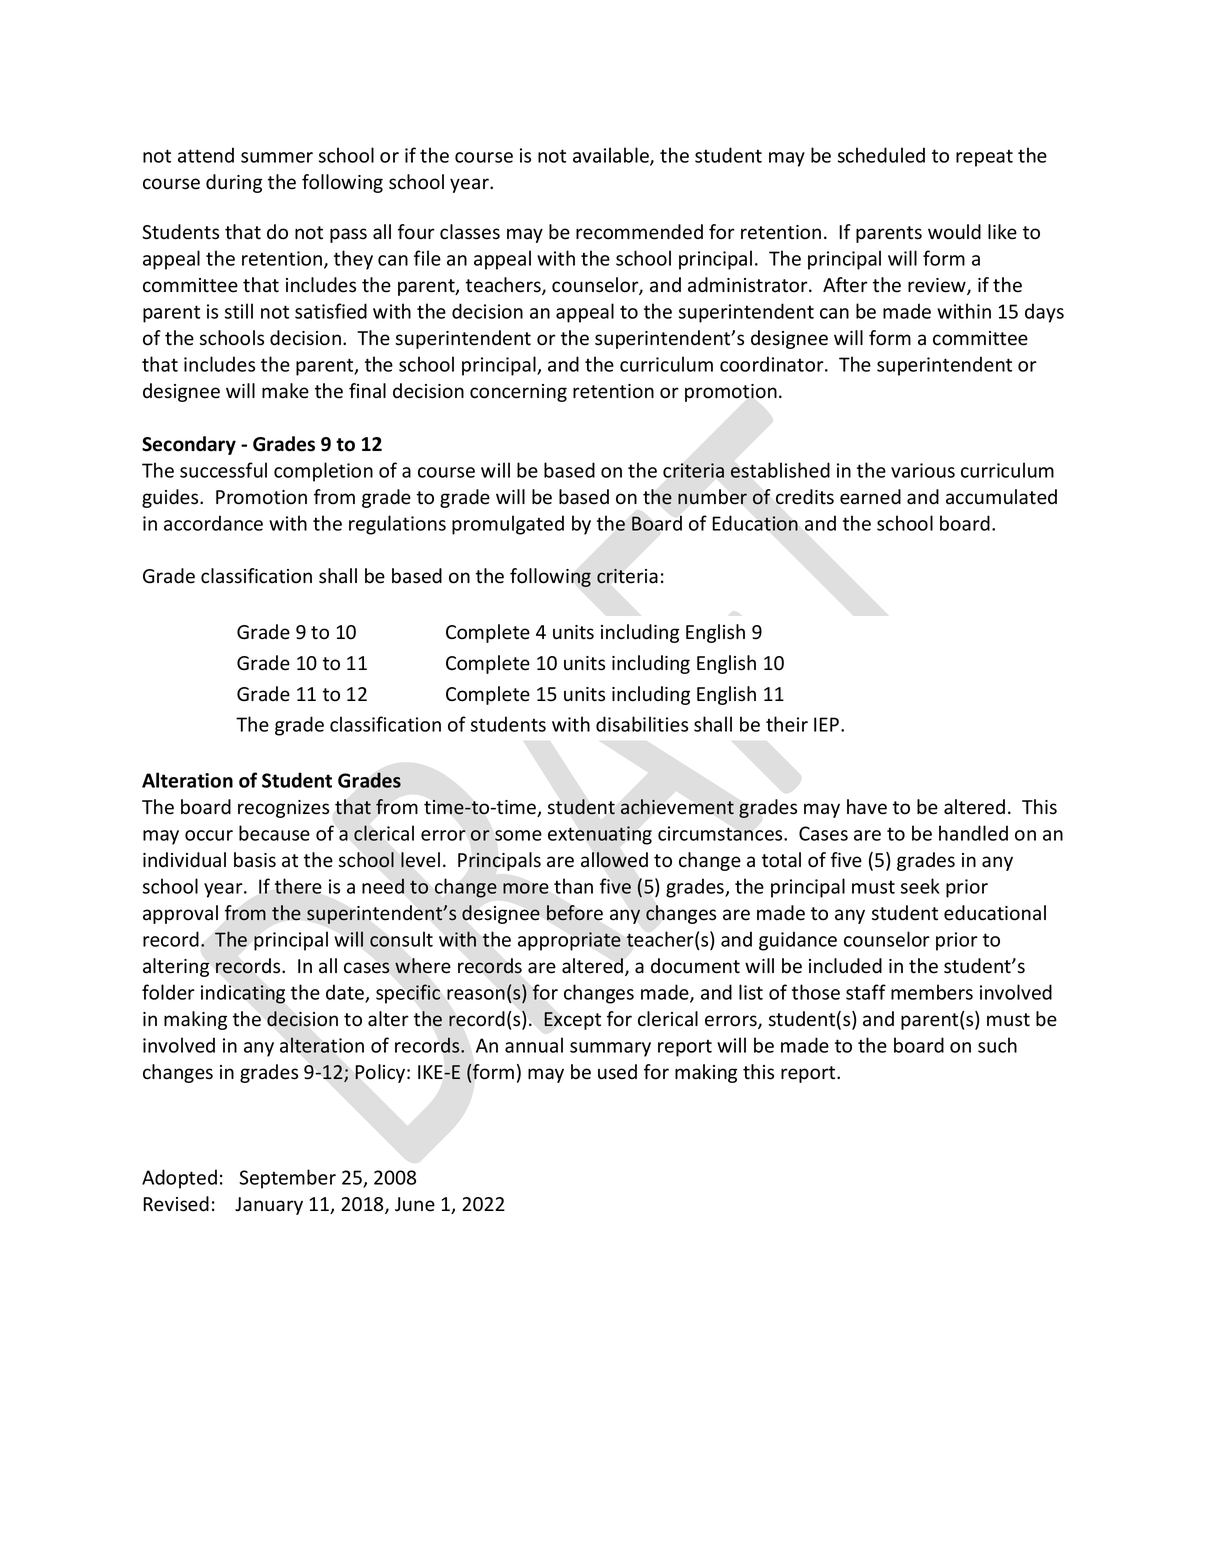  What do you see at coordinates (997, 1045) in the screenshot?
I see `such` at bounding box center [997, 1045].
